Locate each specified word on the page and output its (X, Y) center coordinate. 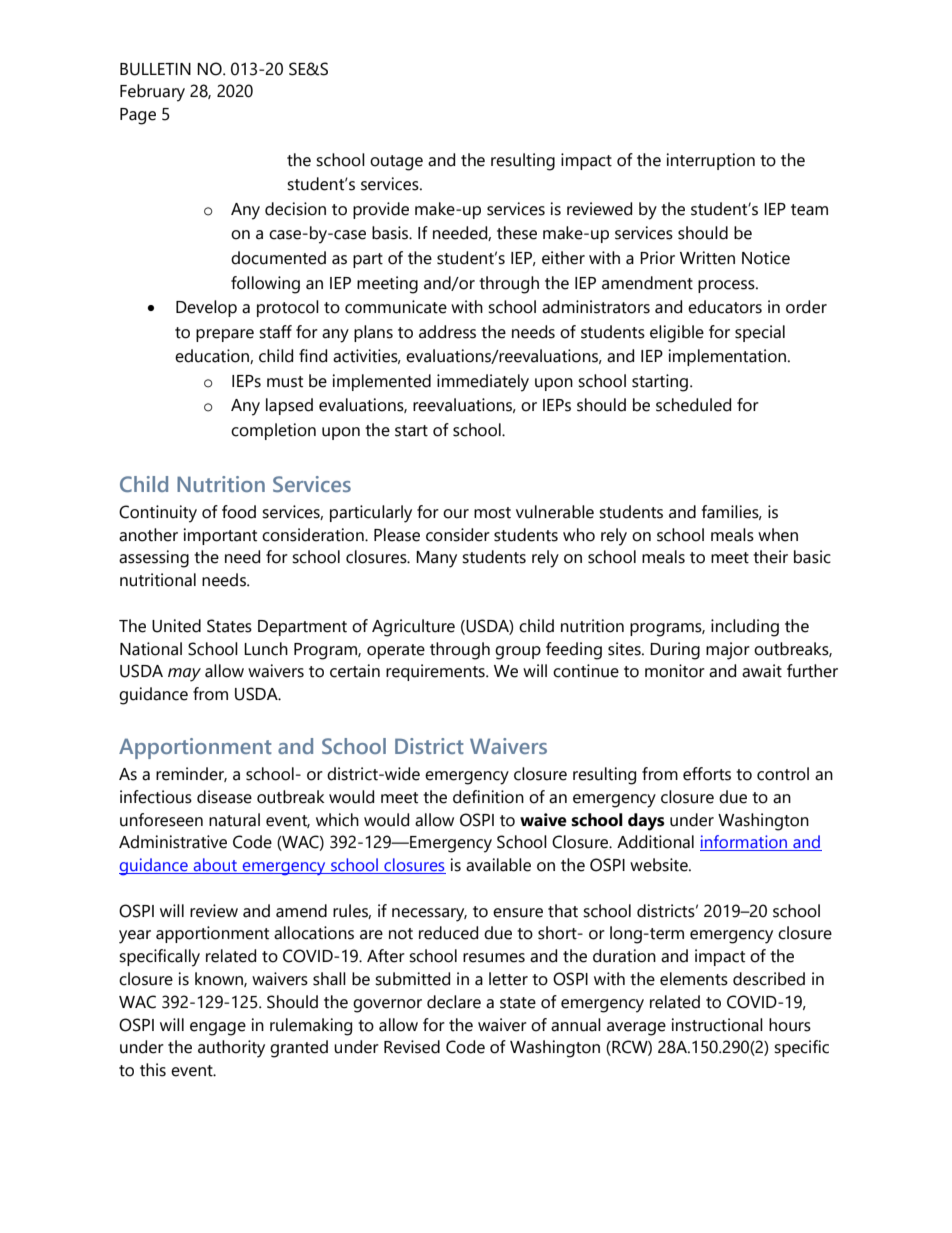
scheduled (693, 405)
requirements (436, 672)
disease (224, 797)
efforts (707, 774)
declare (454, 1002)
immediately (483, 383)
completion (273, 431)
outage (396, 163)
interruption (711, 161)
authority (231, 1049)
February (152, 93)
